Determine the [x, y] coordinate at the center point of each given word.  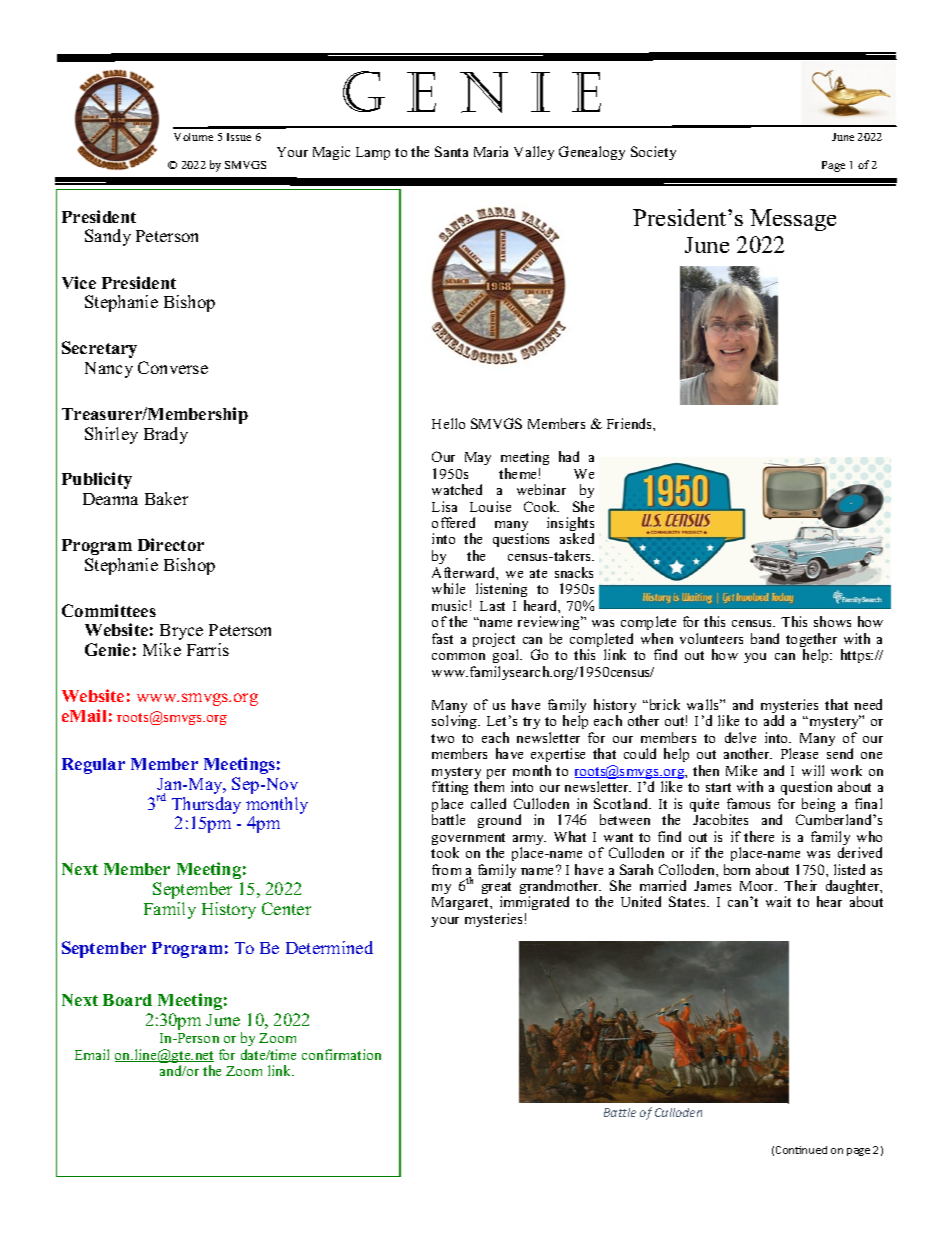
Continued [801, 1150]
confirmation [341, 1054]
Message [793, 220]
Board [127, 1000]
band [765, 638]
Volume [193, 137]
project [495, 641]
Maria [491, 151]
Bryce [181, 632]
